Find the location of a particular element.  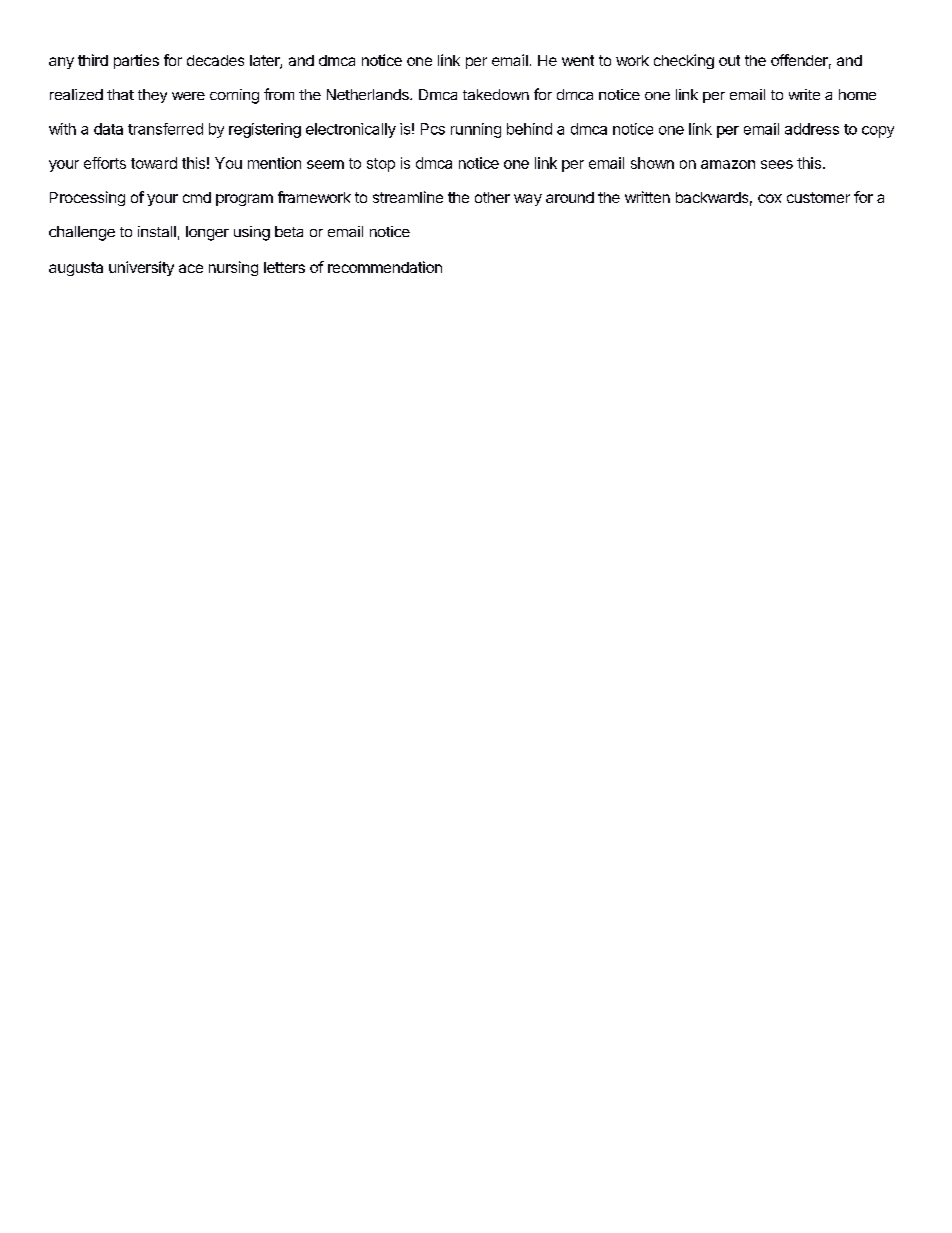

out is located at coordinates (729, 60).
